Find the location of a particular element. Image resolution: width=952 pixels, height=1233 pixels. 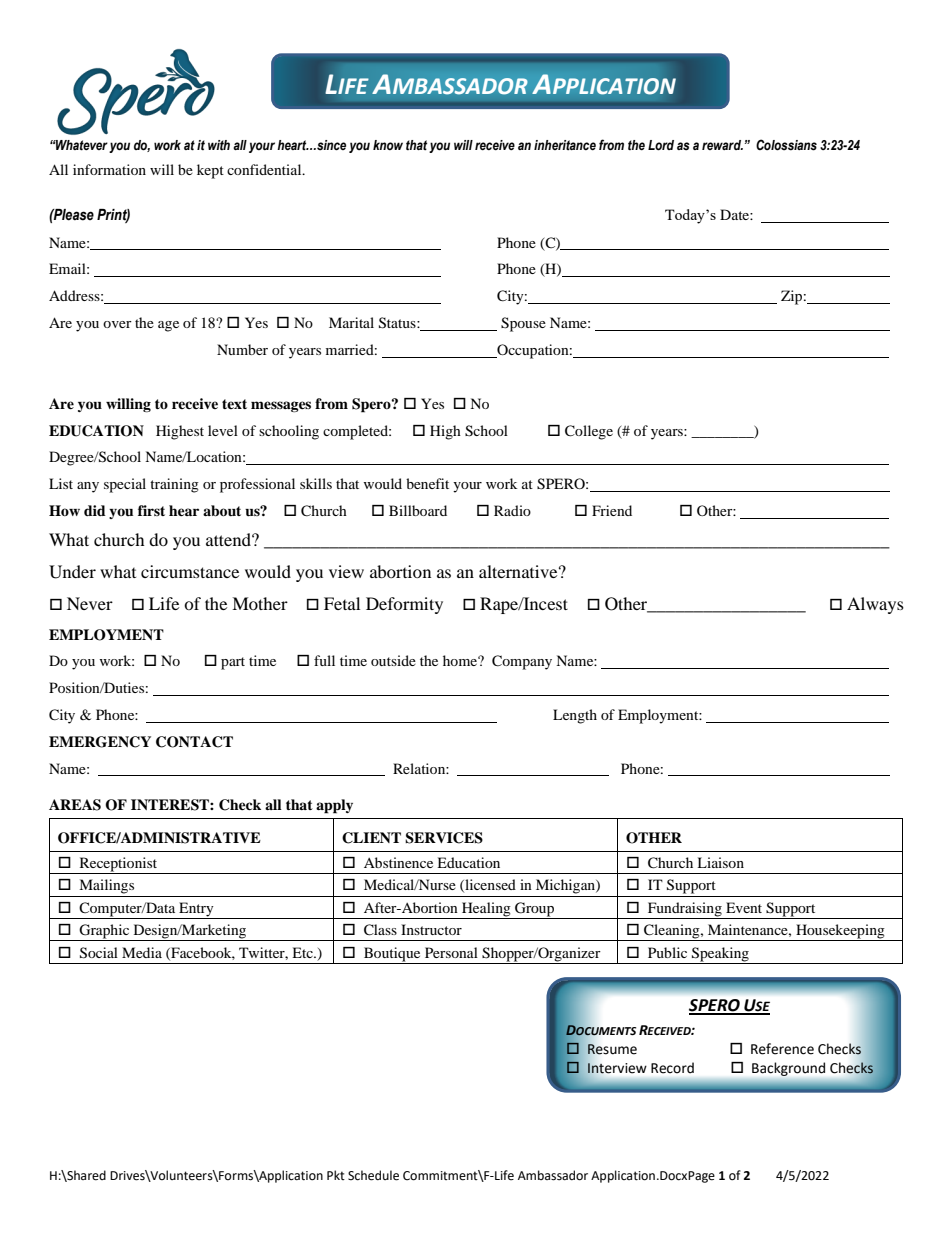

benefit is located at coordinates (427, 483).
